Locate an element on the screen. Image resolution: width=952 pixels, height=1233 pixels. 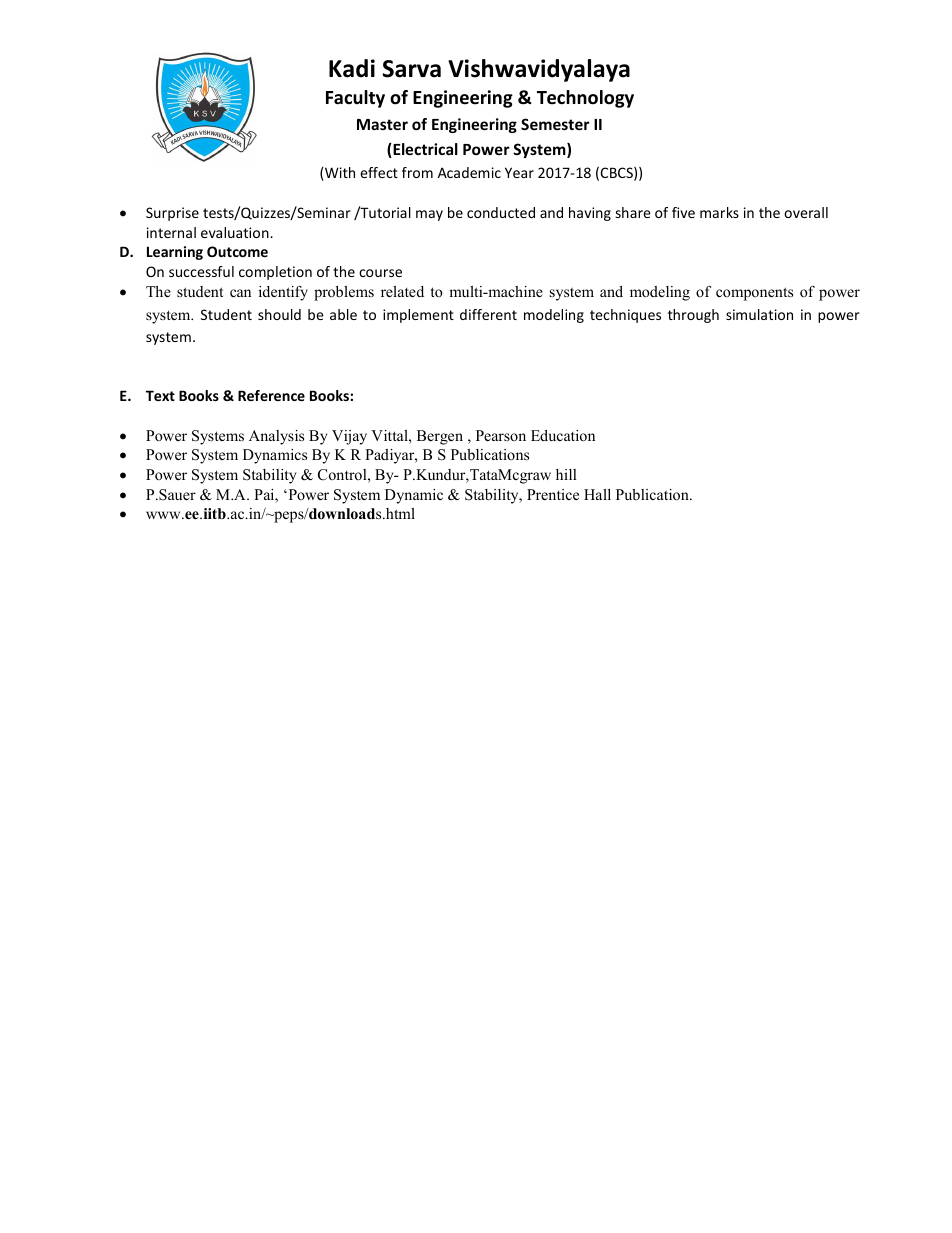
Semester is located at coordinates (555, 124).
